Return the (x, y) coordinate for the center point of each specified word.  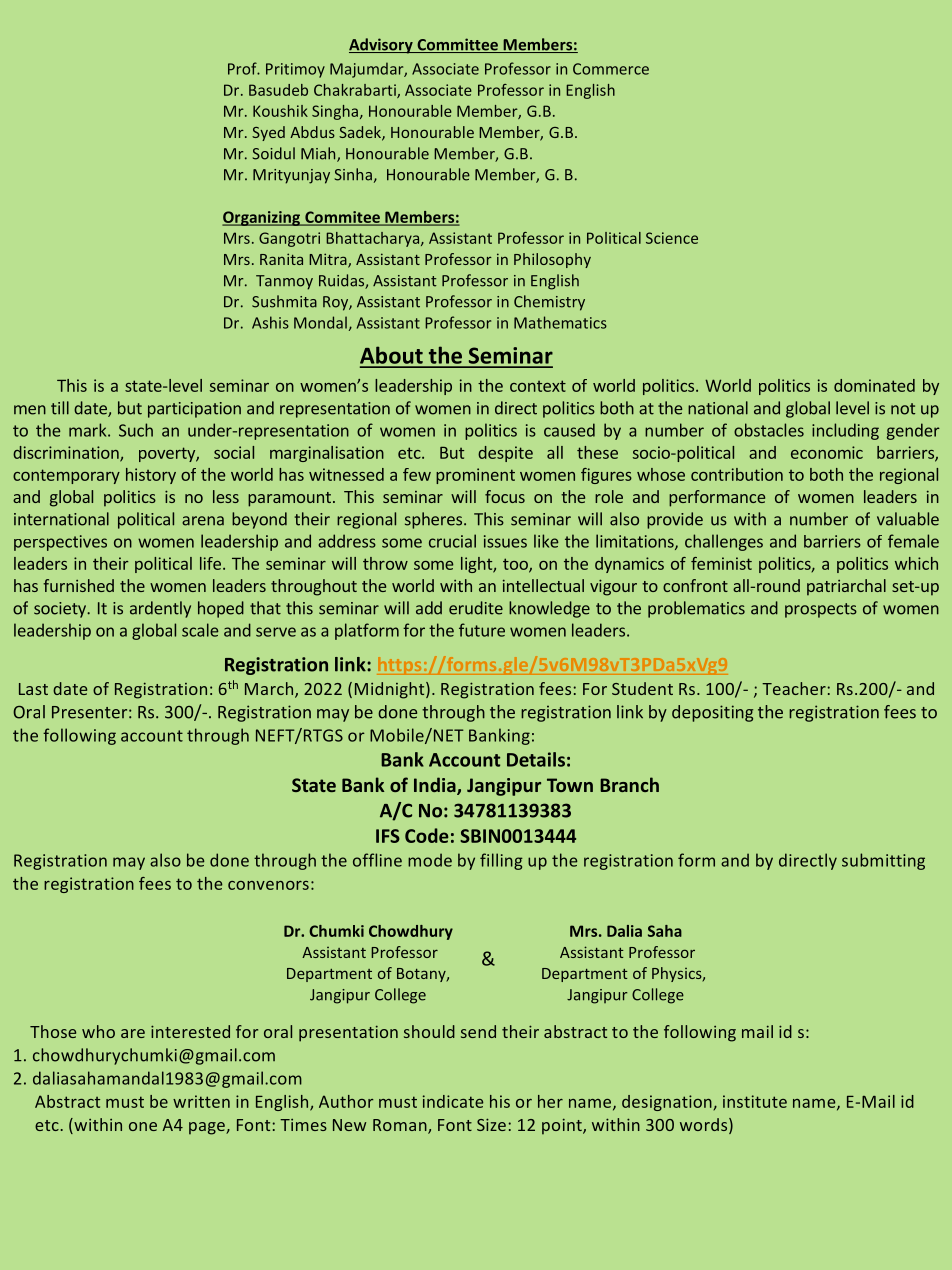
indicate (453, 1101)
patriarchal (846, 587)
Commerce (611, 69)
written (201, 1101)
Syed (268, 133)
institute (755, 1101)
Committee (457, 45)
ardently (160, 609)
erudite (476, 608)
